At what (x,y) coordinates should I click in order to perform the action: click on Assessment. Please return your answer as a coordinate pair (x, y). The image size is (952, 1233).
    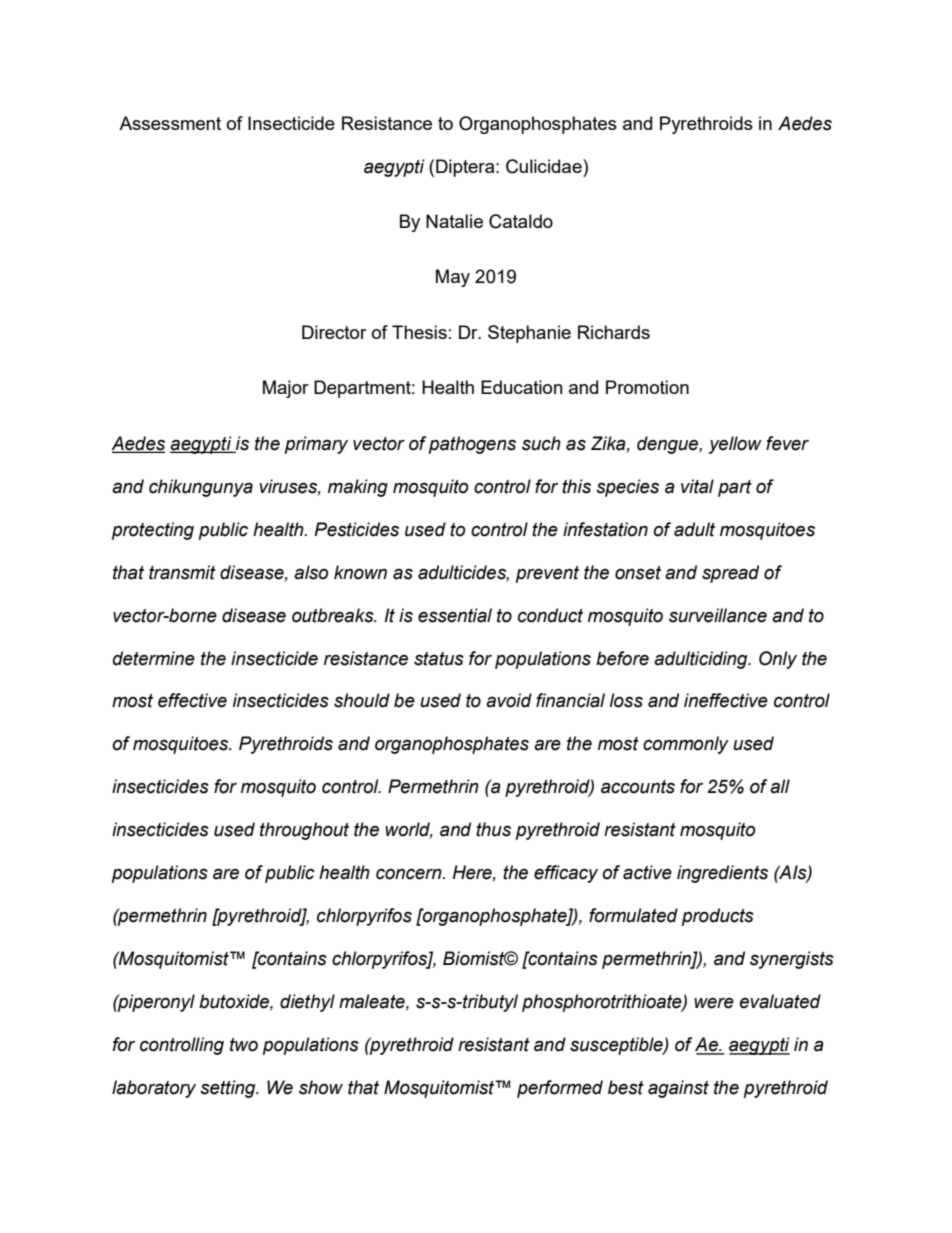
    Looking at the image, I should click on (170, 123).
